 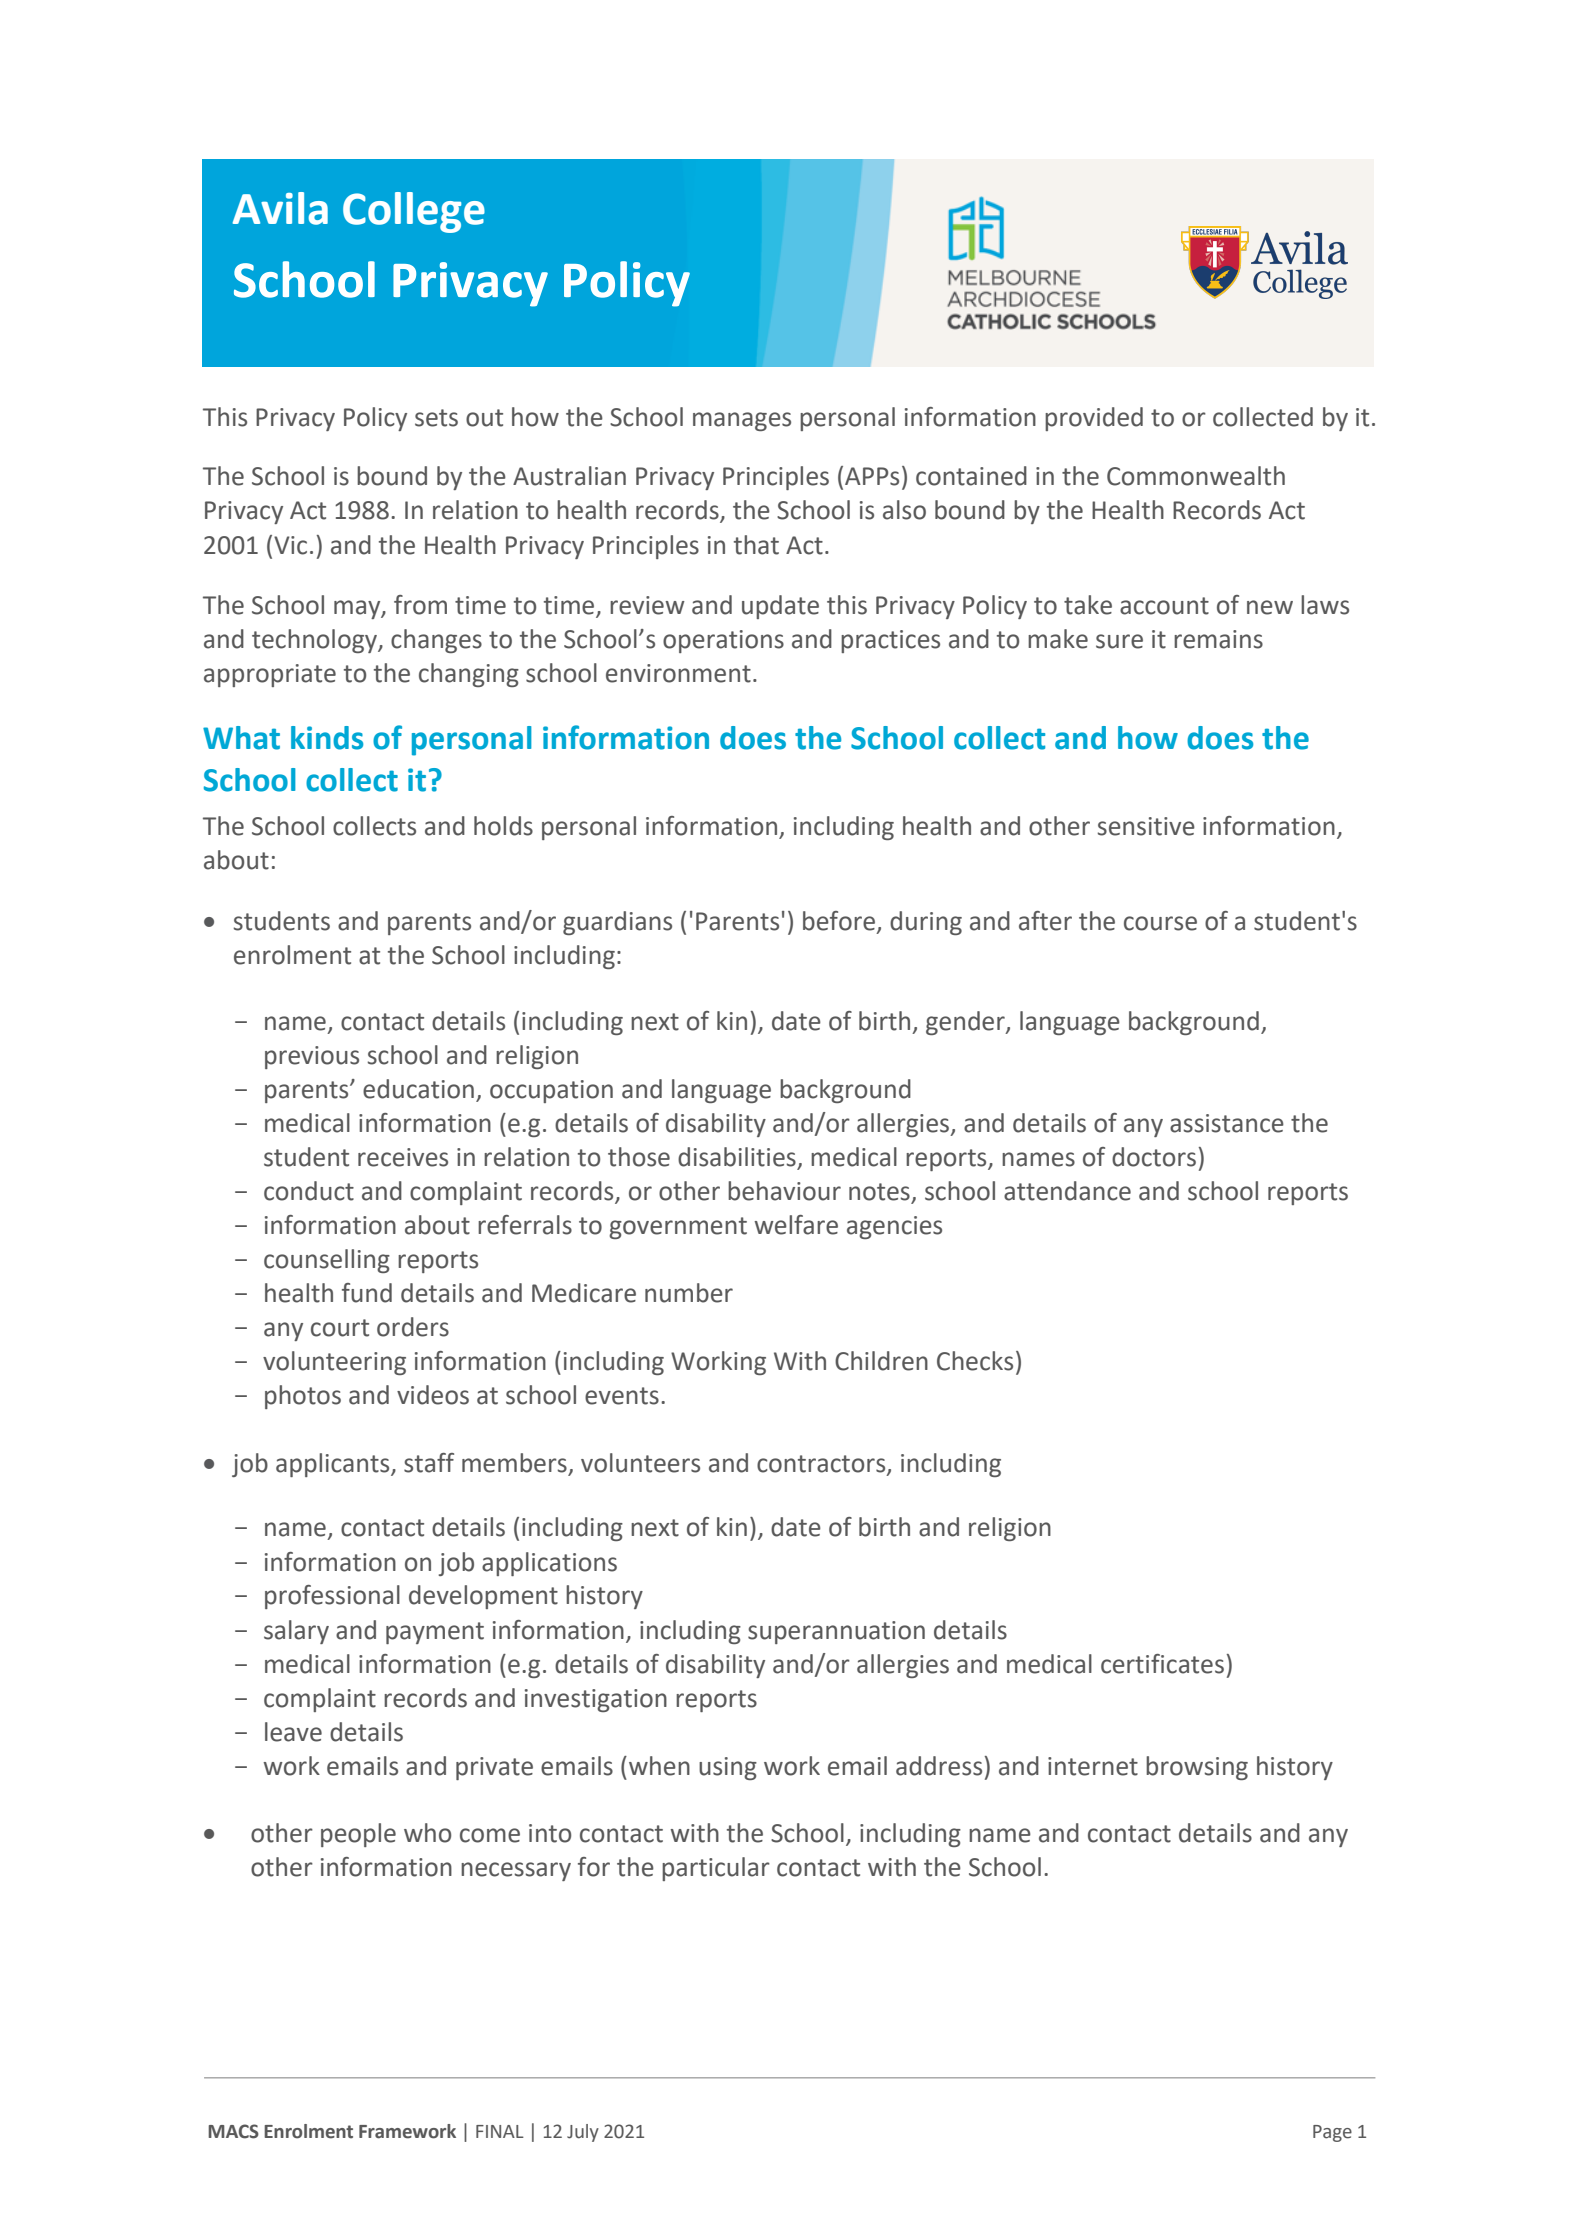 I want to click on MACS, so click(x=233, y=2131).
